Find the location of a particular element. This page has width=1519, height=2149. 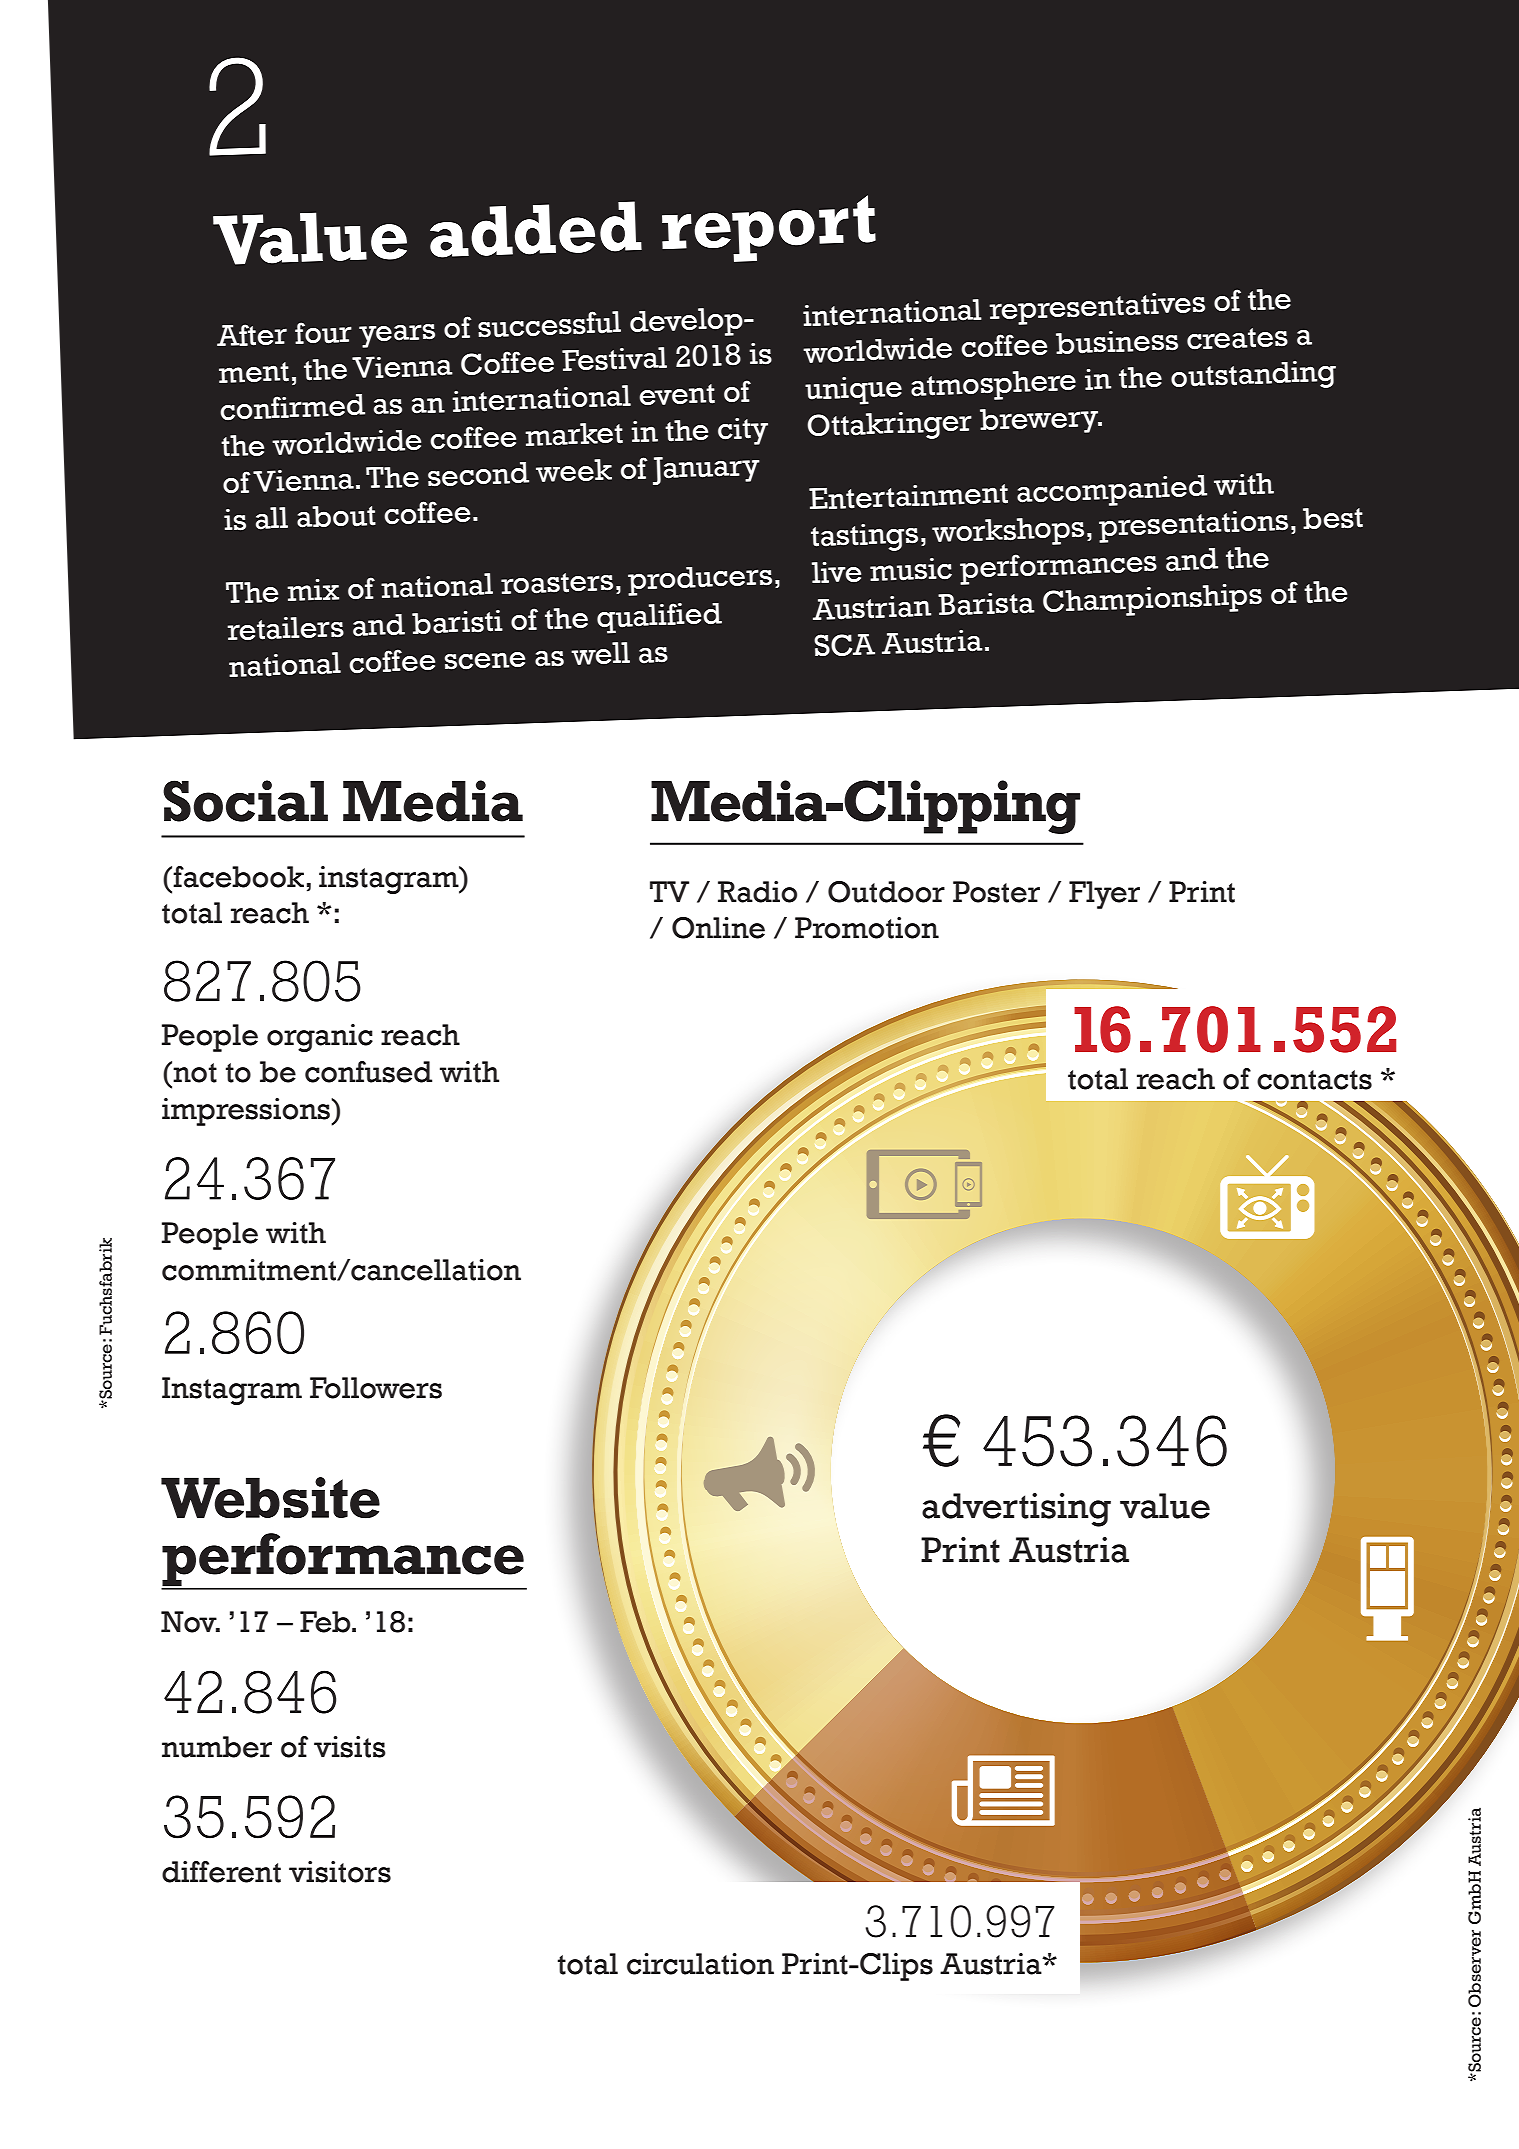

Flyer is located at coordinates (1104, 895).
